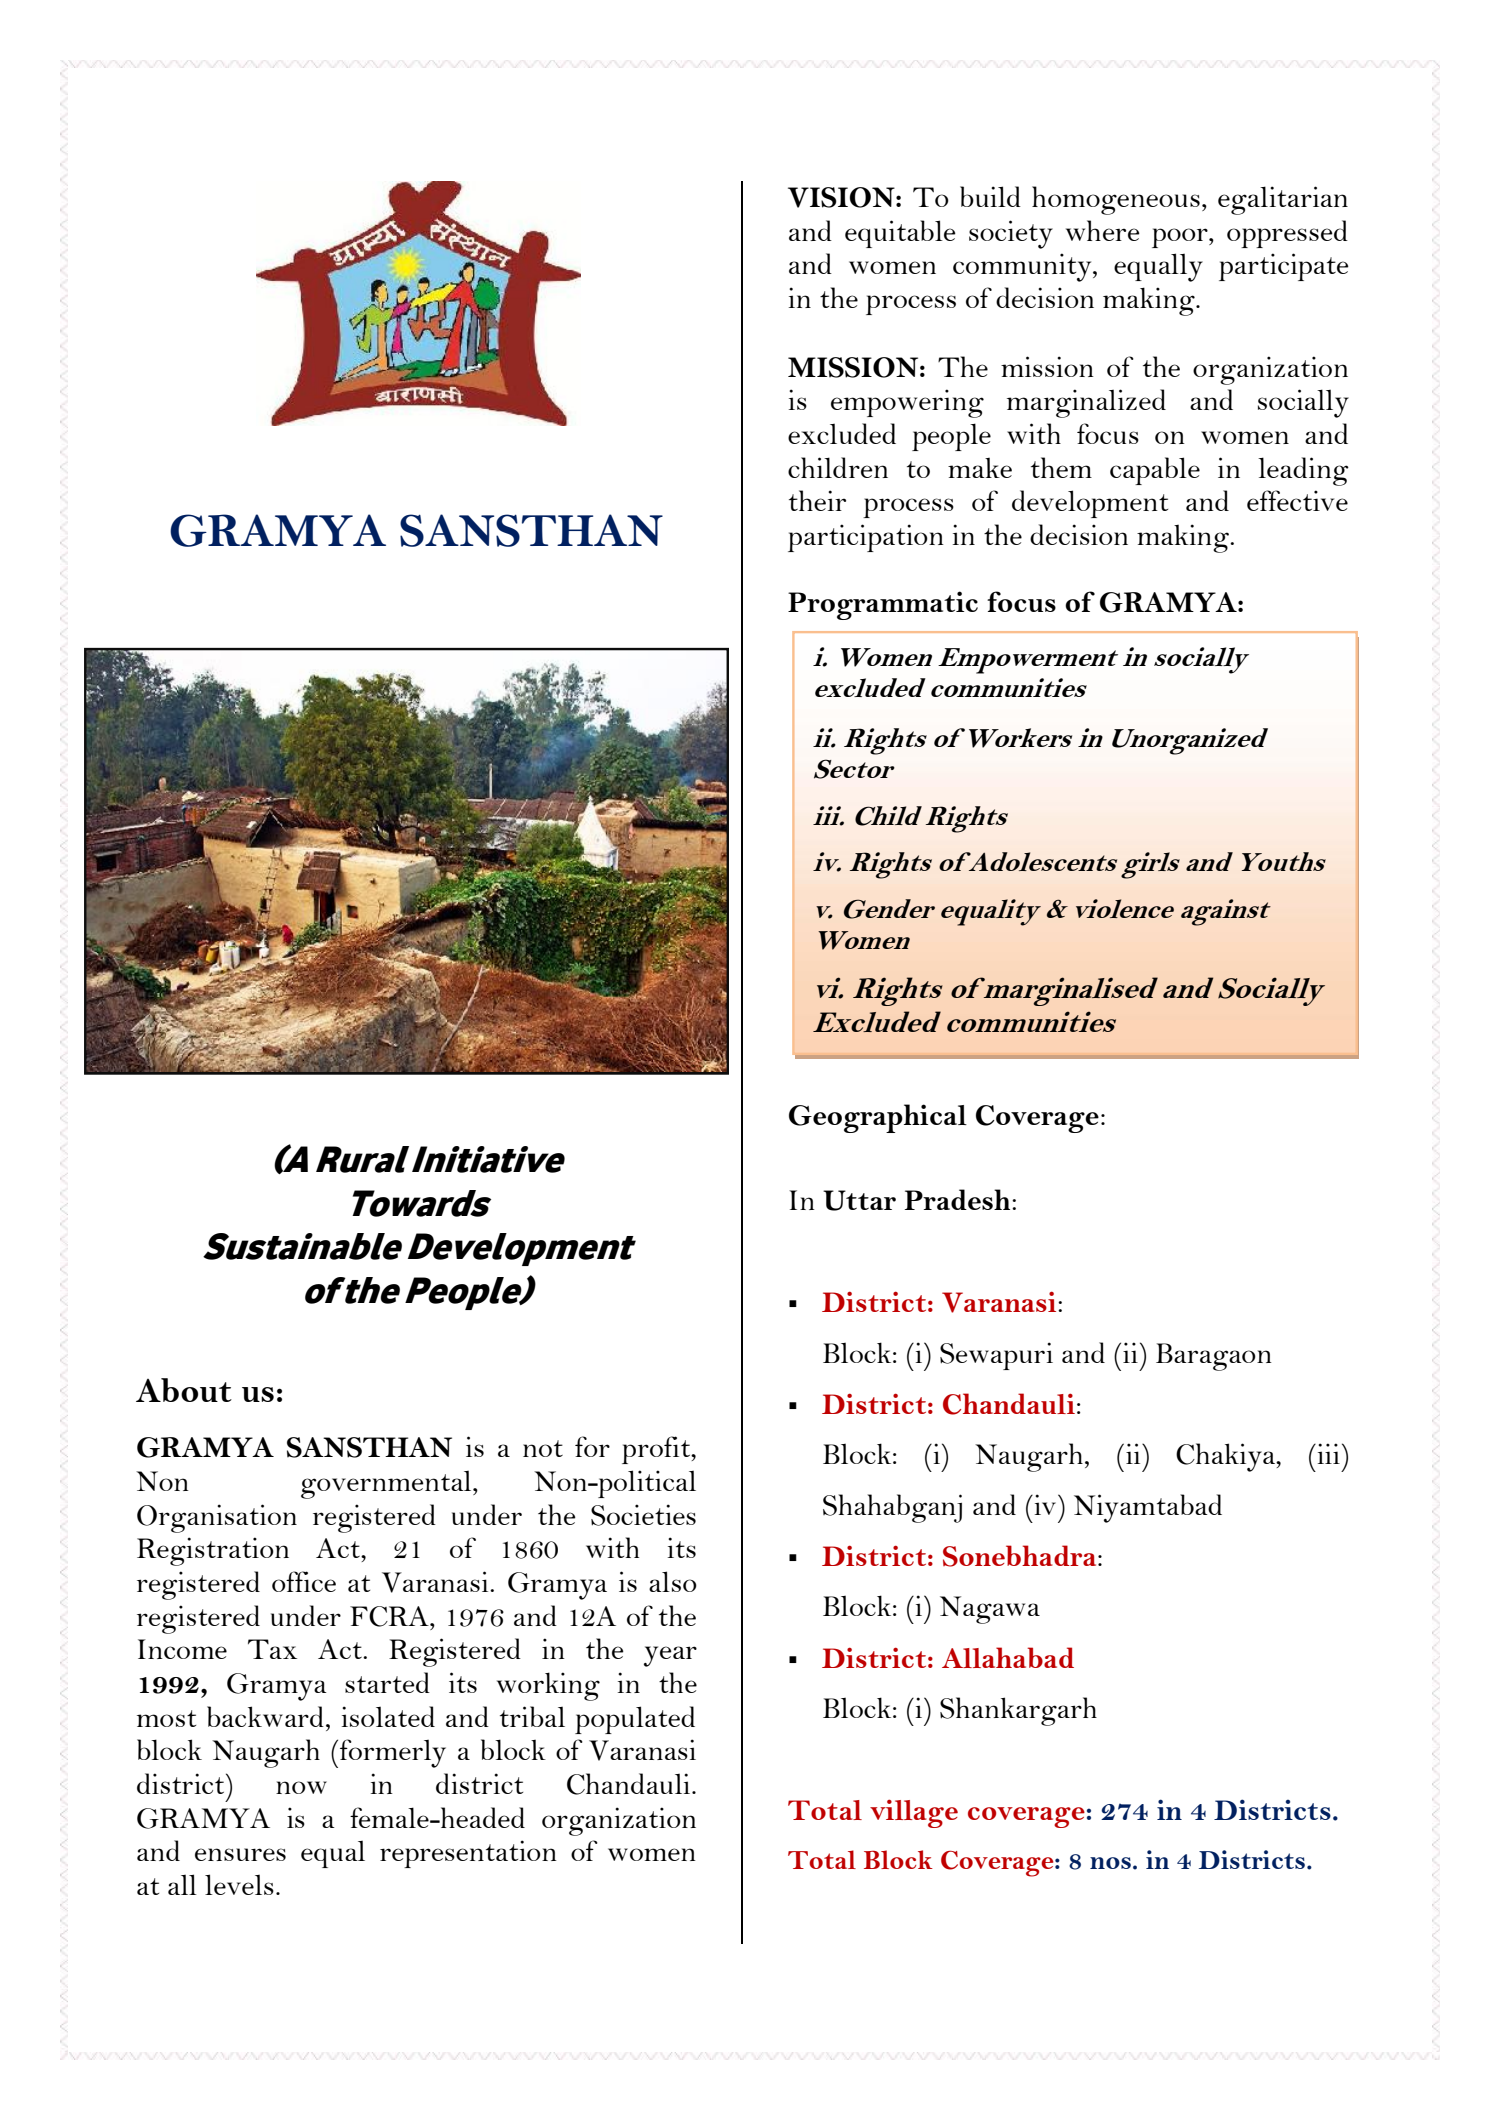  What do you see at coordinates (1155, 471) in the image?
I see `capable` at bounding box center [1155, 471].
